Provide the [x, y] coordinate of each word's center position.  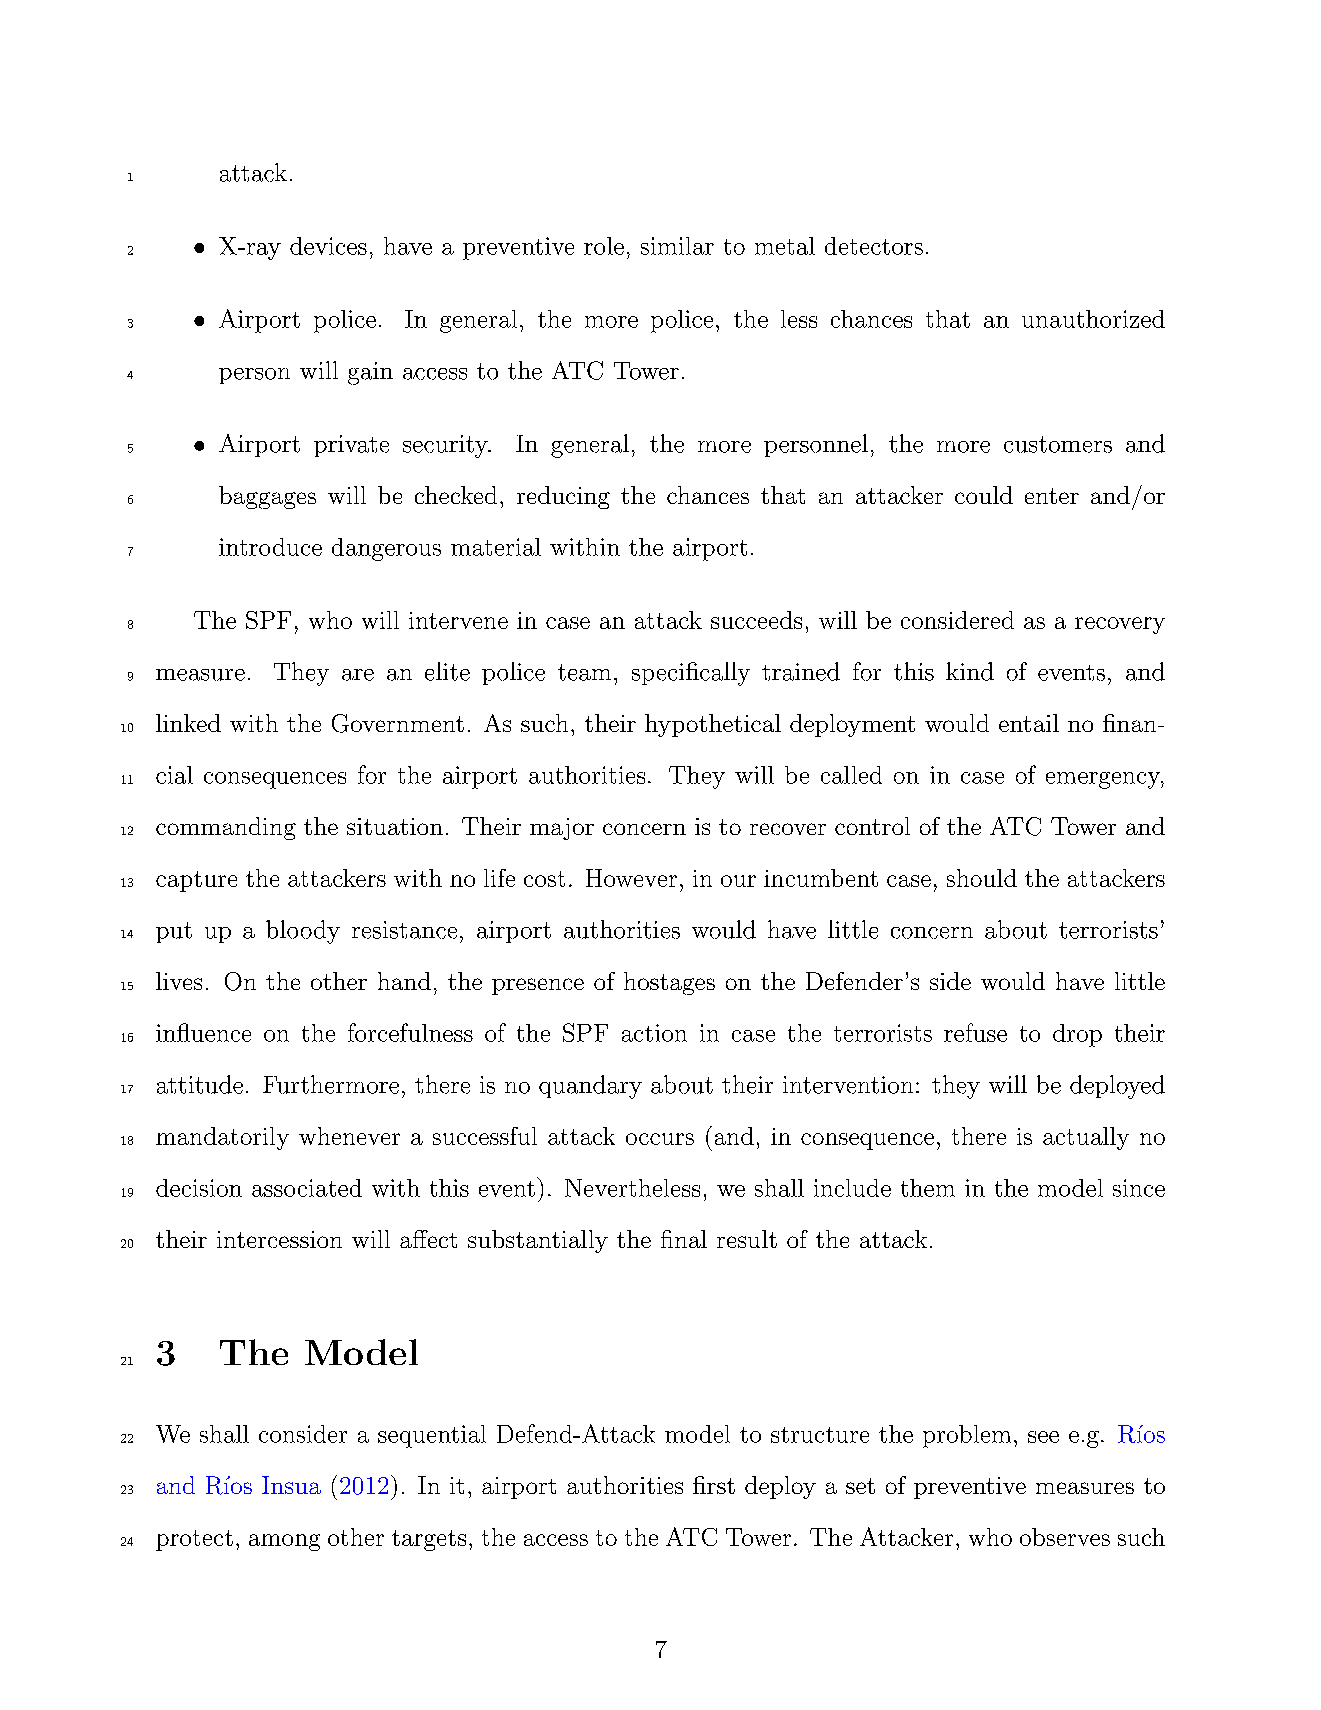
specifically [691, 674]
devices [328, 246]
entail [1029, 723]
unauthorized [1093, 319]
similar [677, 246]
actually [1086, 1138]
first [714, 1485]
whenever [349, 1136]
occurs [660, 1139]
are [358, 675]
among [284, 1542]
